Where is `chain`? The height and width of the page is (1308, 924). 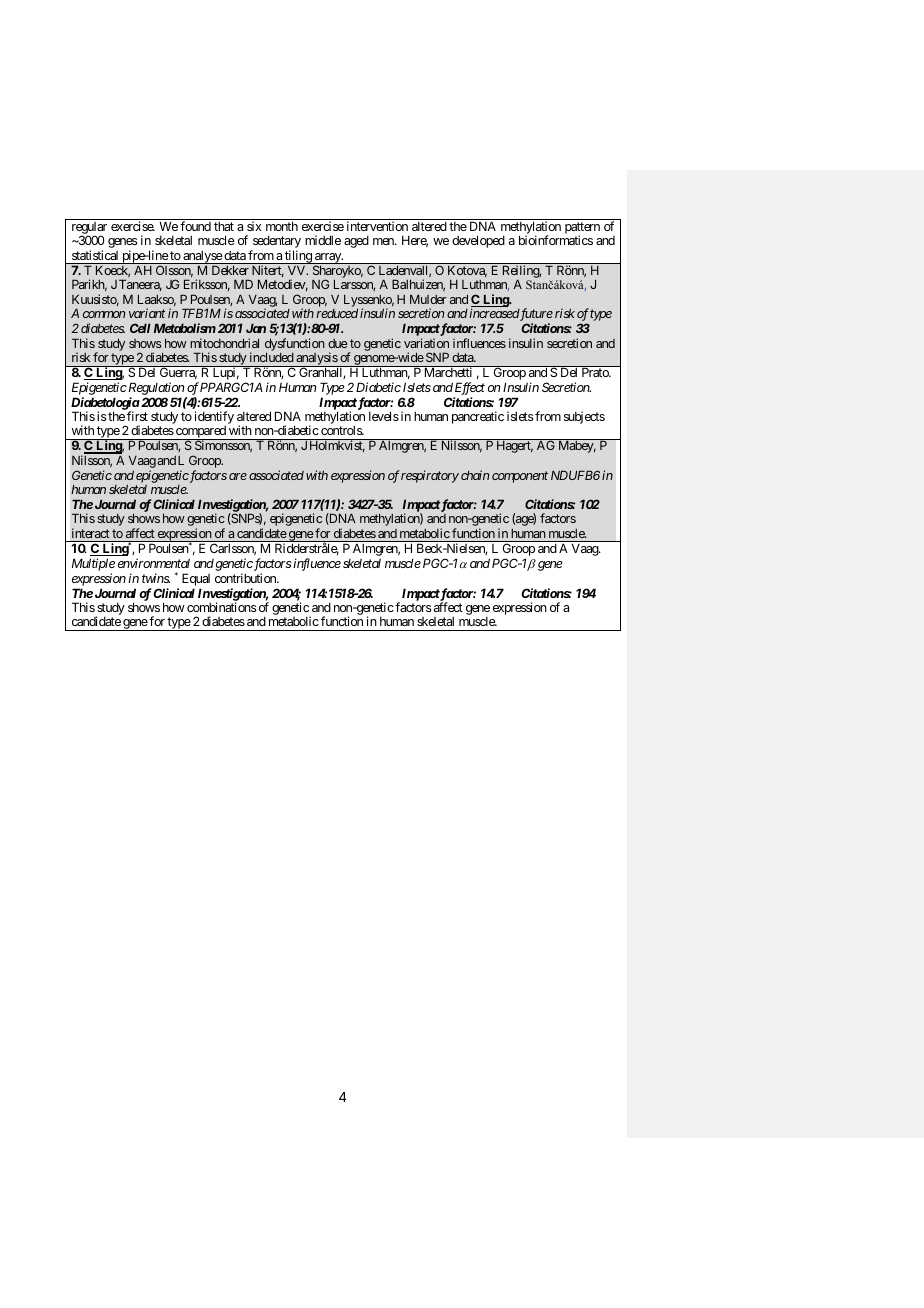 chain is located at coordinates (475, 475).
